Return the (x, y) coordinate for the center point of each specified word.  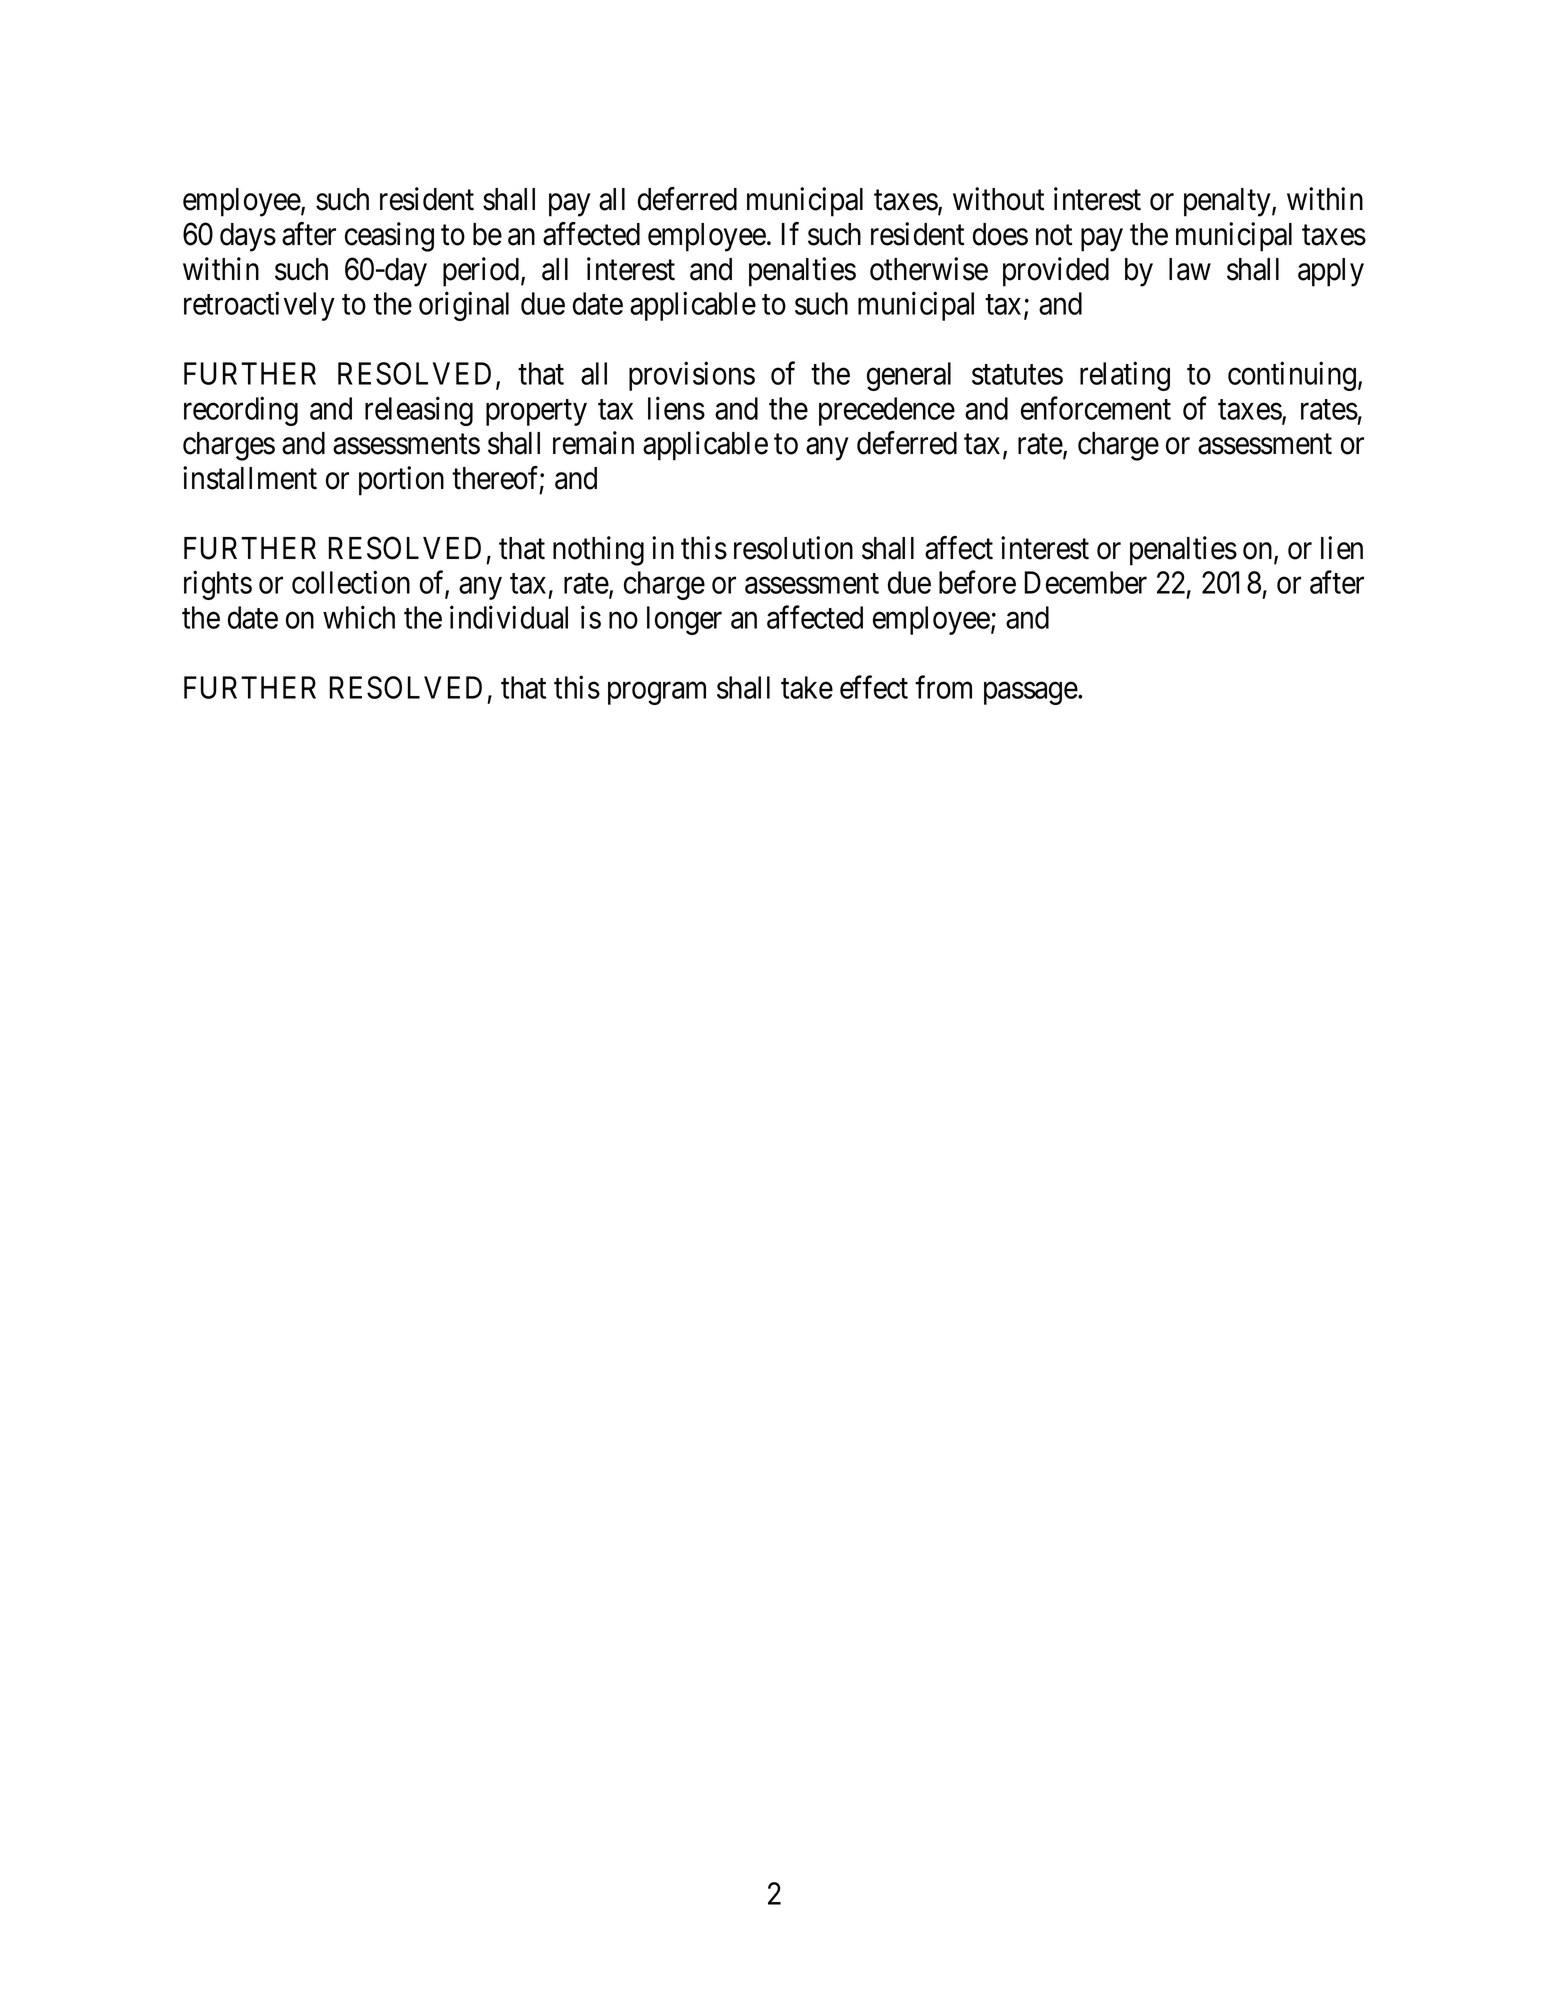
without (998, 199)
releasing (419, 411)
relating (1125, 376)
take (807, 687)
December (1086, 582)
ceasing (389, 237)
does (1000, 234)
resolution (793, 548)
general (909, 376)
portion (401, 481)
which (359, 617)
